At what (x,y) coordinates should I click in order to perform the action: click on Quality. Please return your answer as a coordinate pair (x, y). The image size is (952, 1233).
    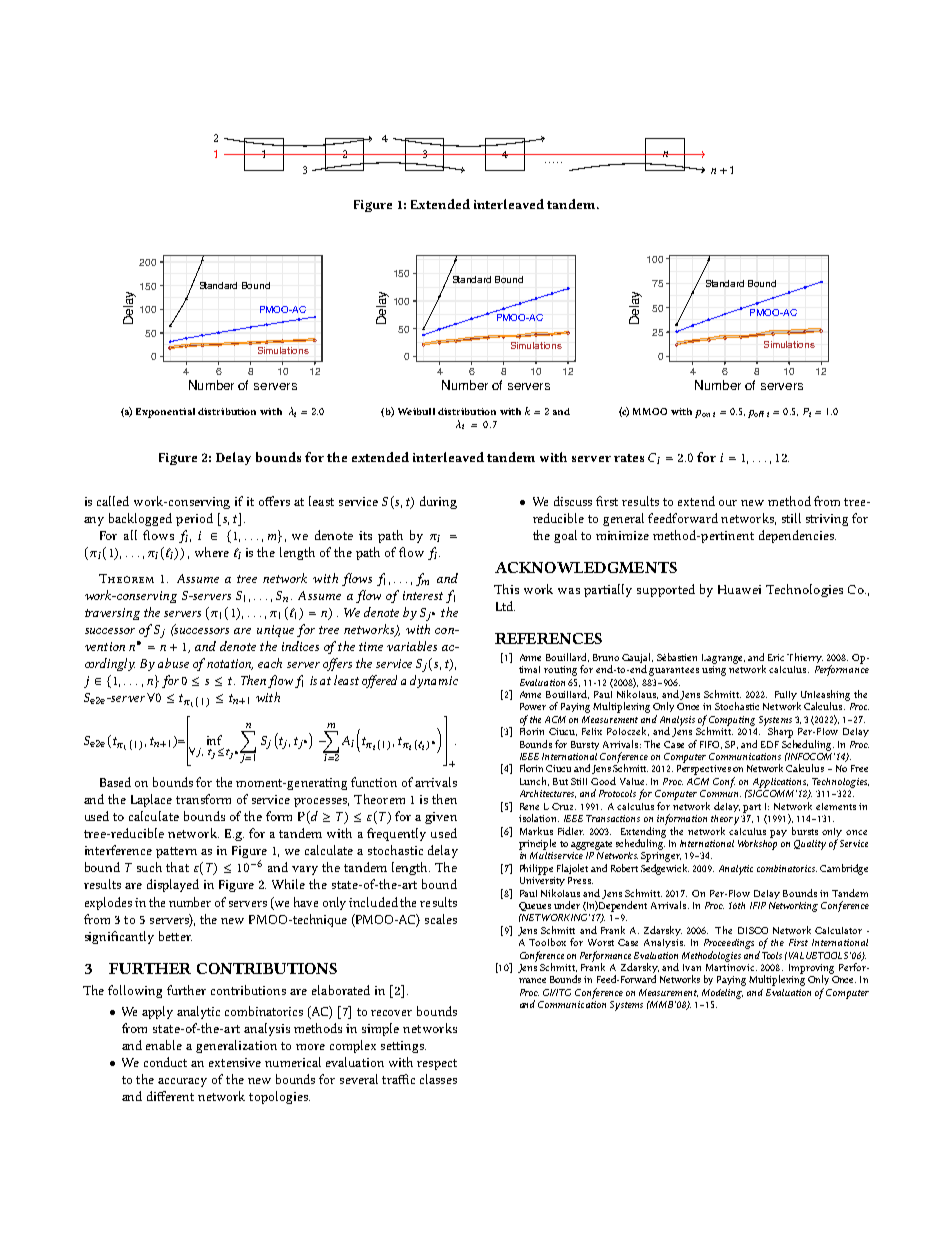
    Looking at the image, I should click on (810, 845).
